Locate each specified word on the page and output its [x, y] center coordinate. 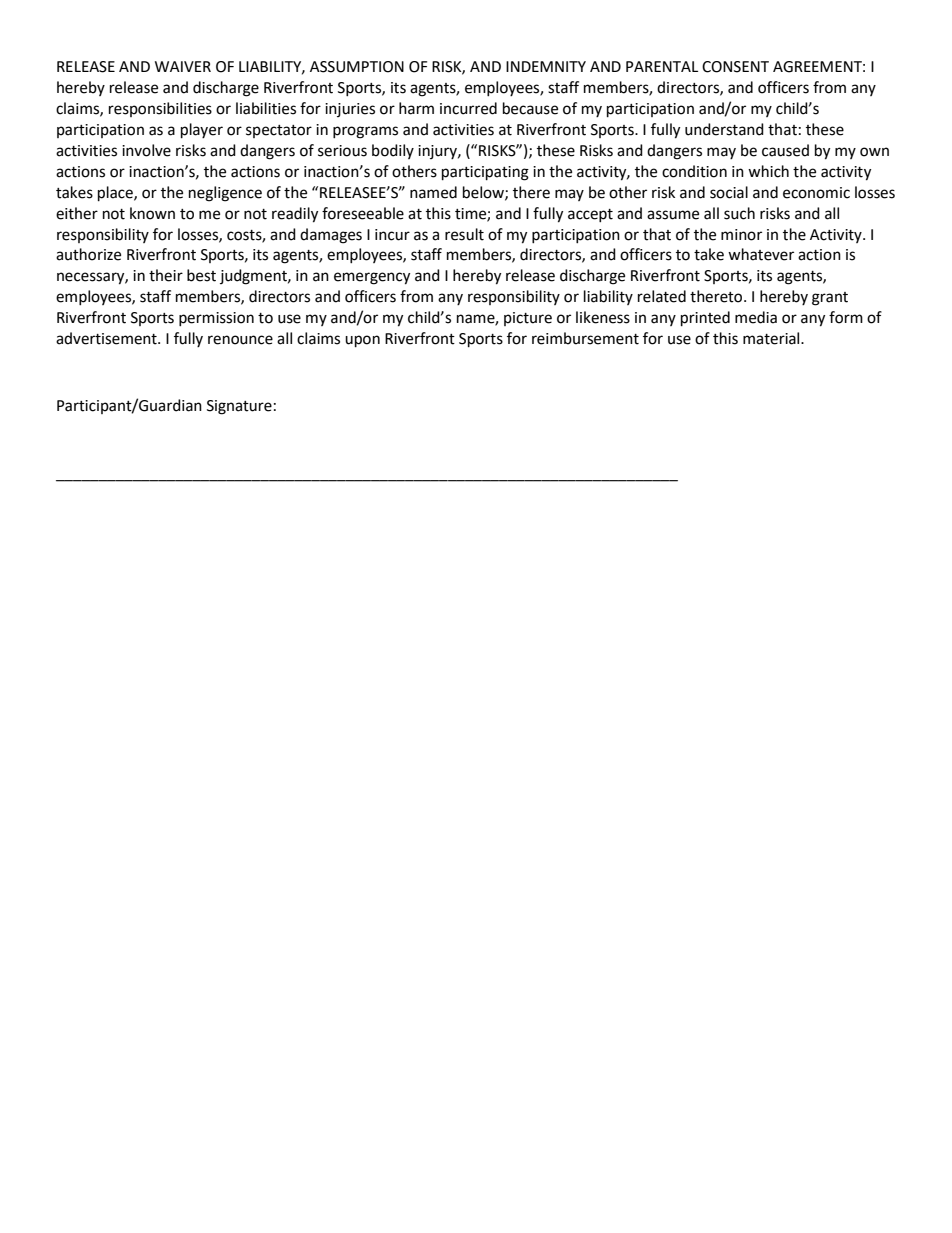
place [116, 194]
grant [830, 299]
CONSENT [735, 67]
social [729, 192]
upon [362, 341]
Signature [239, 407]
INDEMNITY [546, 66]
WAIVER [183, 66]
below [484, 193]
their [166, 275]
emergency [372, 278]
